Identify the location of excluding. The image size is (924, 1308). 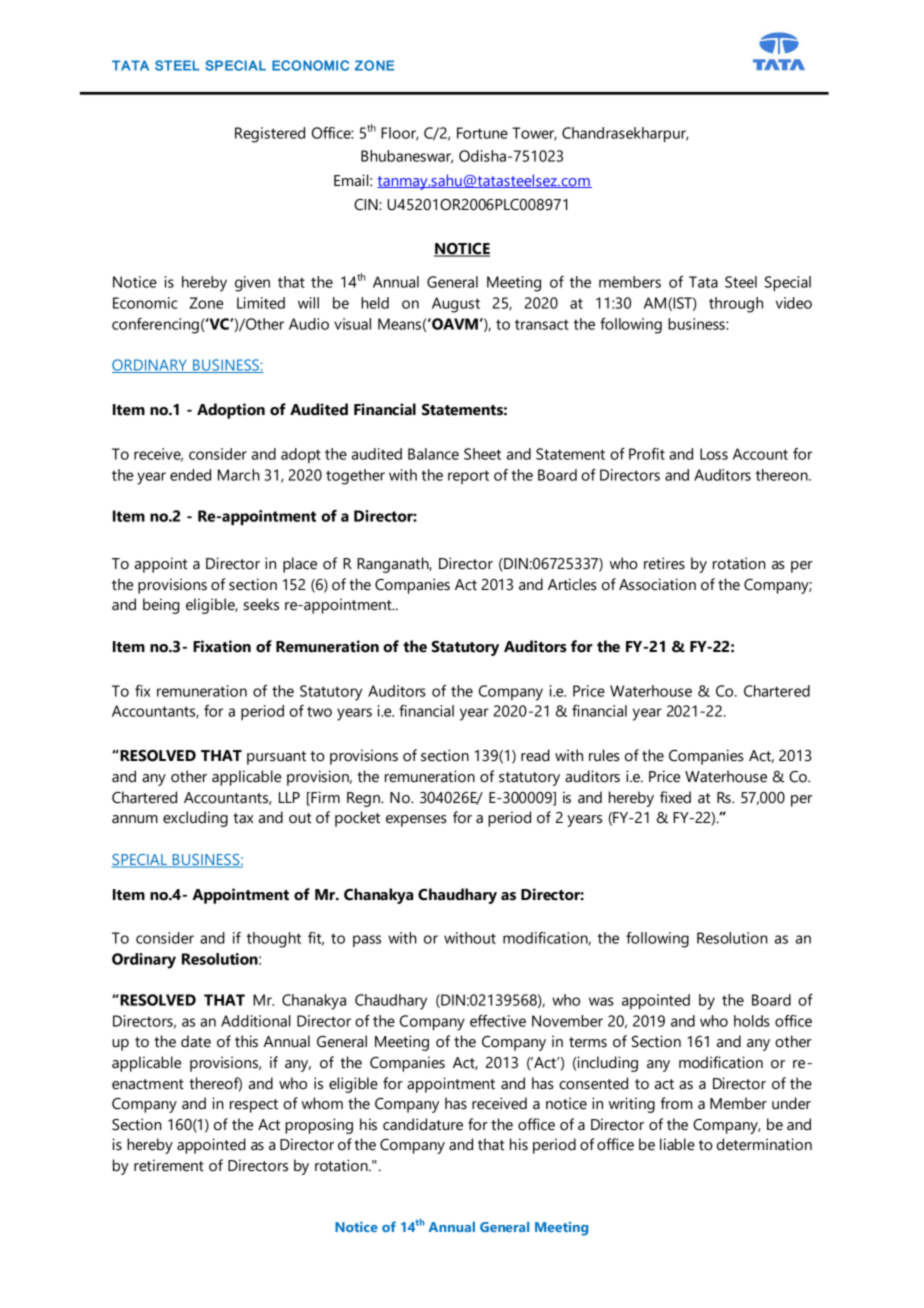
(195, 819).
